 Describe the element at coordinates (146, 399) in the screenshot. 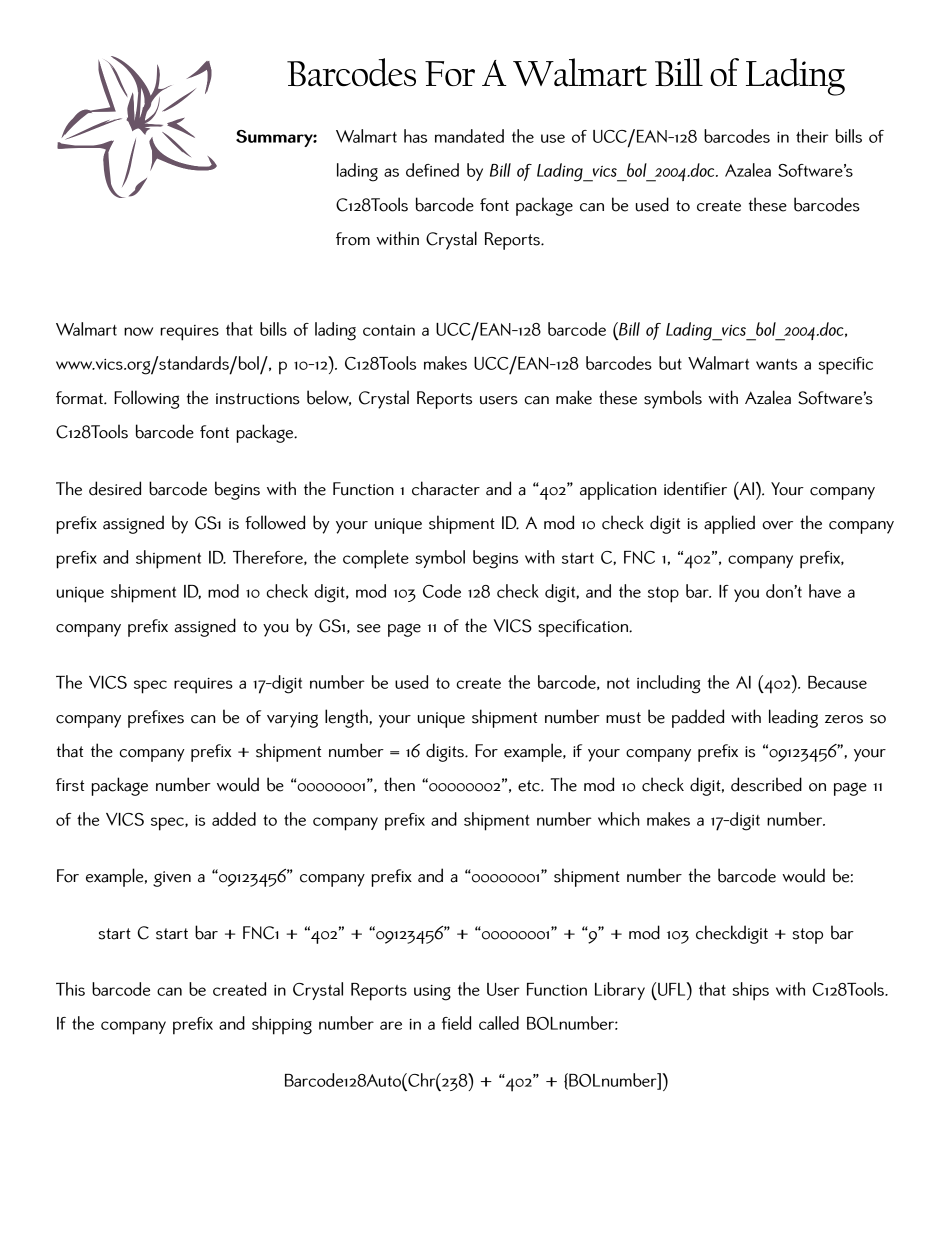

I see `Following` at that location.
